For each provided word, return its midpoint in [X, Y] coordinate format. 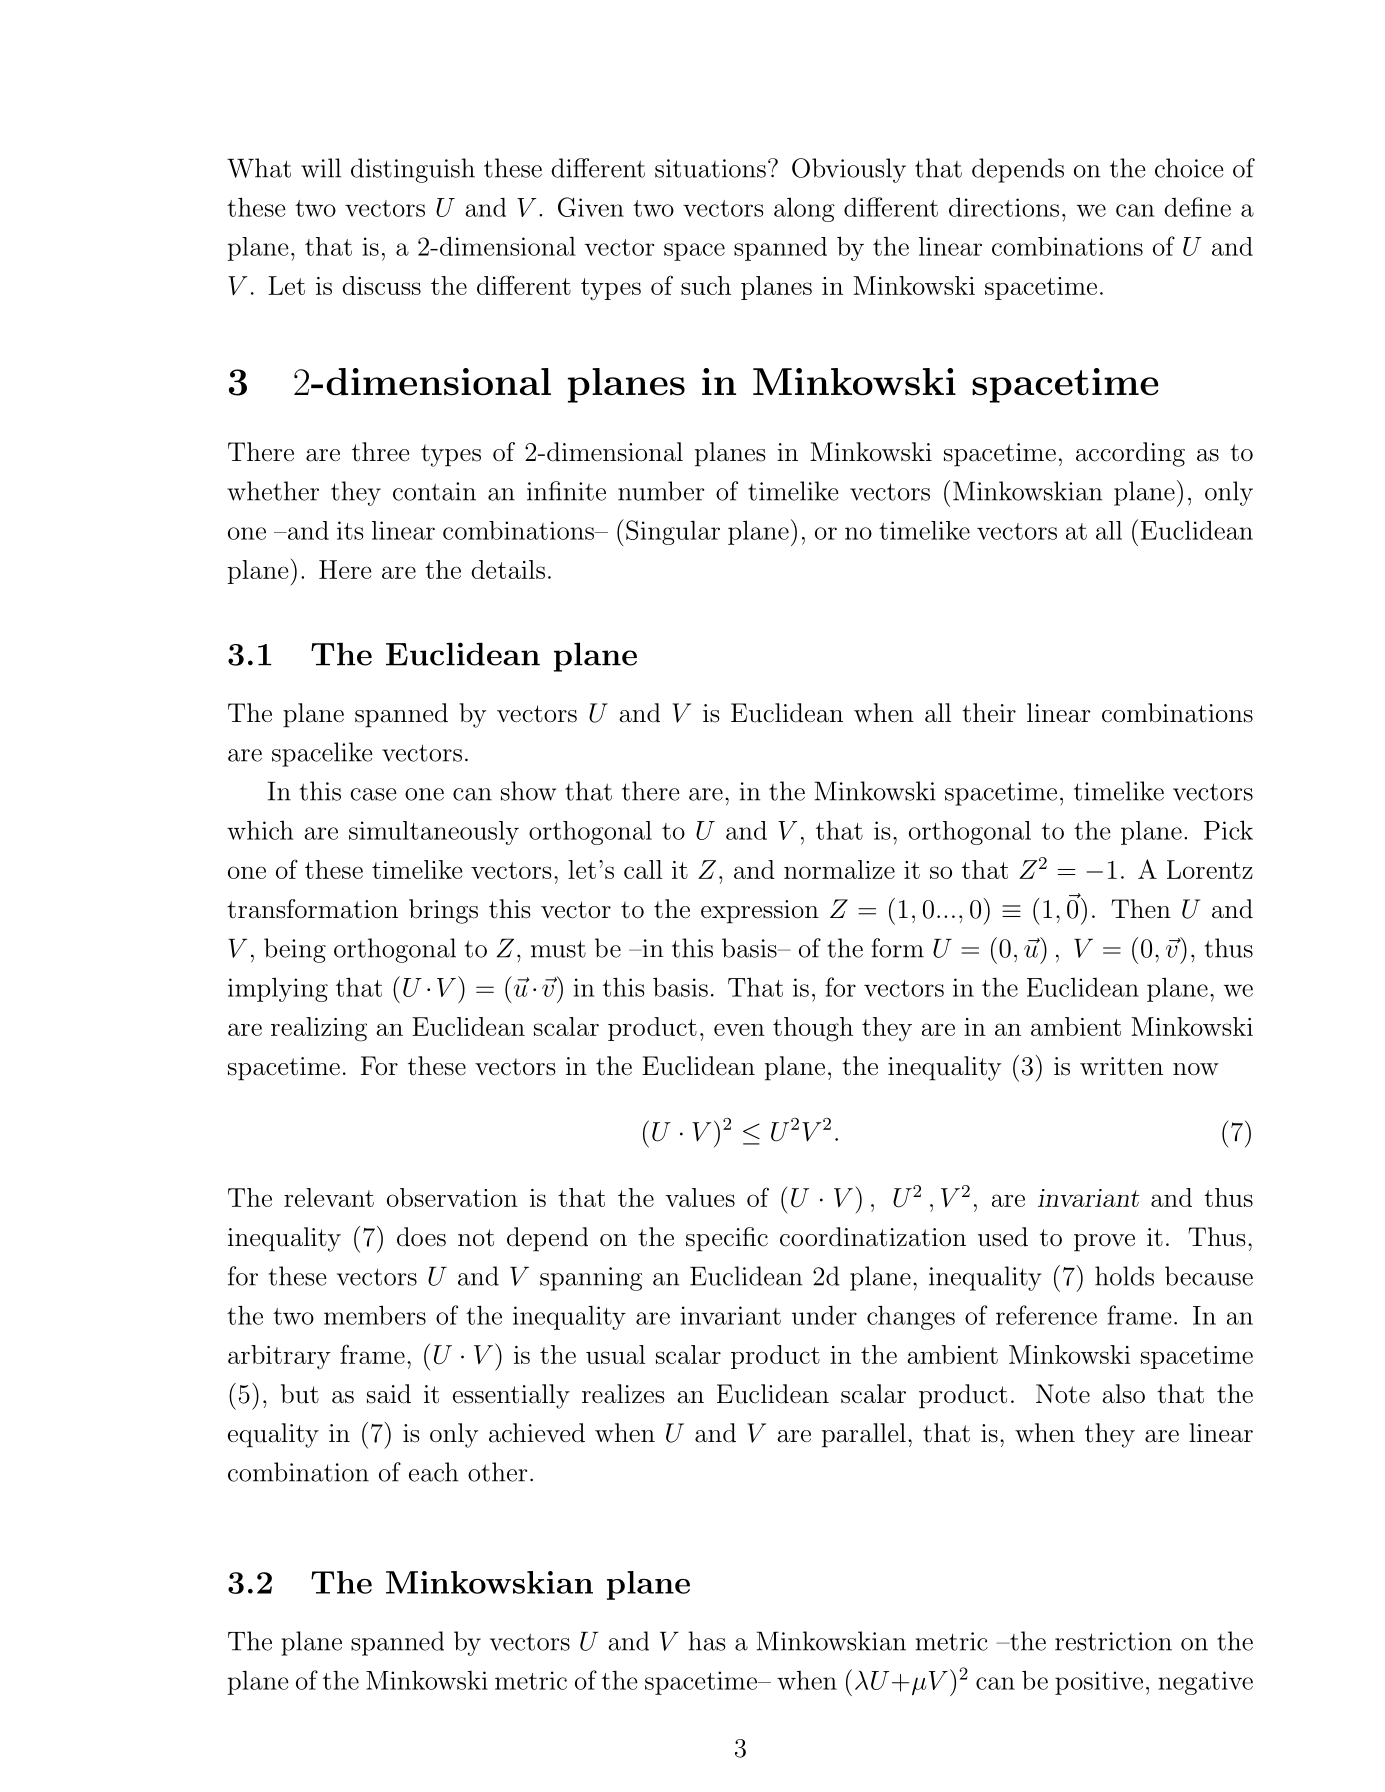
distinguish [413, 170]
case [373, 794]
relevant [329, 1197]
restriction [1113, 1641]
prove [1104, 1243]
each [433, 1472]
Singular [673, 532]
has [706, 1641]
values [700, 1197]
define [1197, 207]
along [804, 209]
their [989, 713]
